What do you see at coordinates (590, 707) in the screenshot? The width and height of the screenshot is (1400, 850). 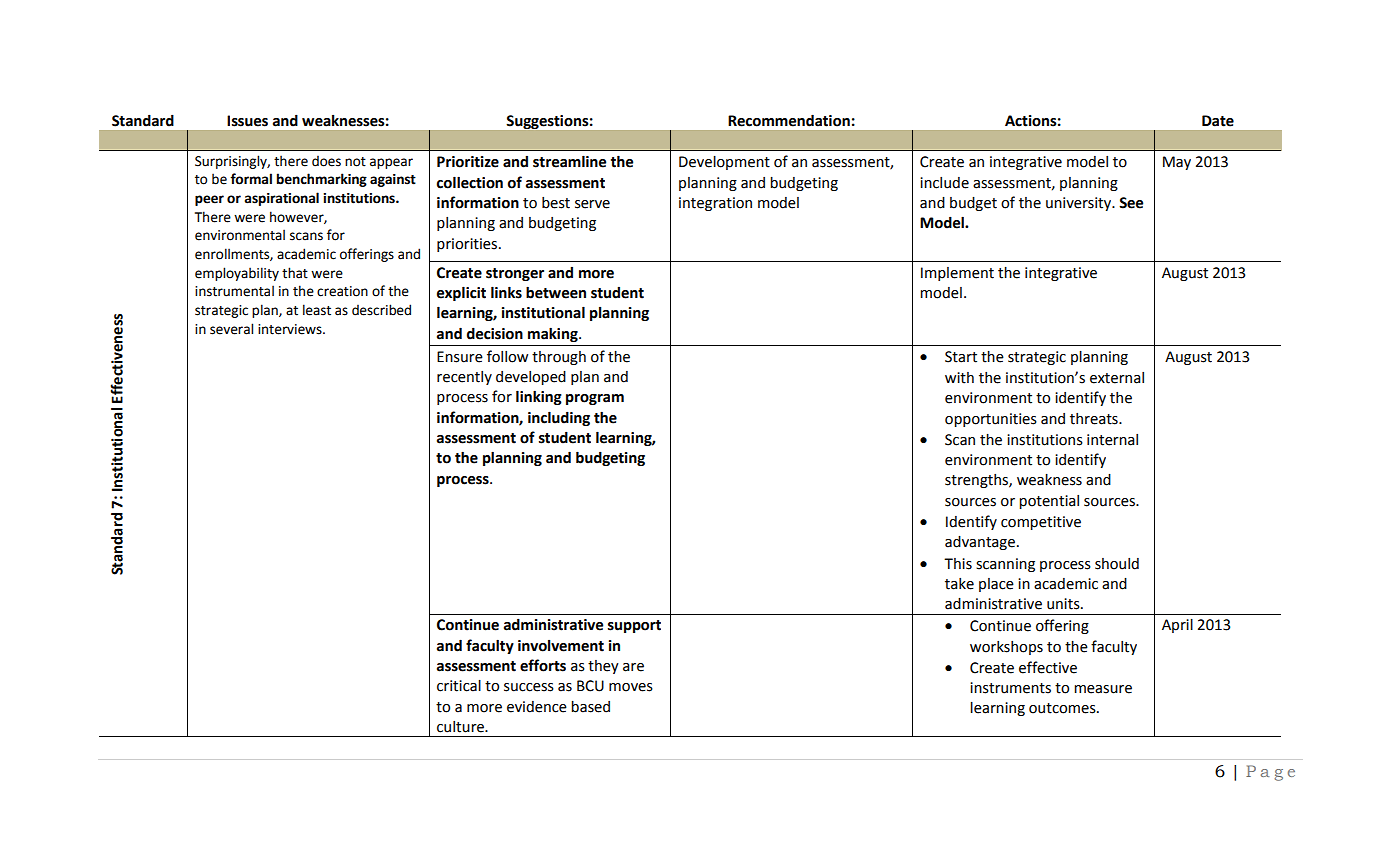 I see `based` at bounding box center [590, 707].
